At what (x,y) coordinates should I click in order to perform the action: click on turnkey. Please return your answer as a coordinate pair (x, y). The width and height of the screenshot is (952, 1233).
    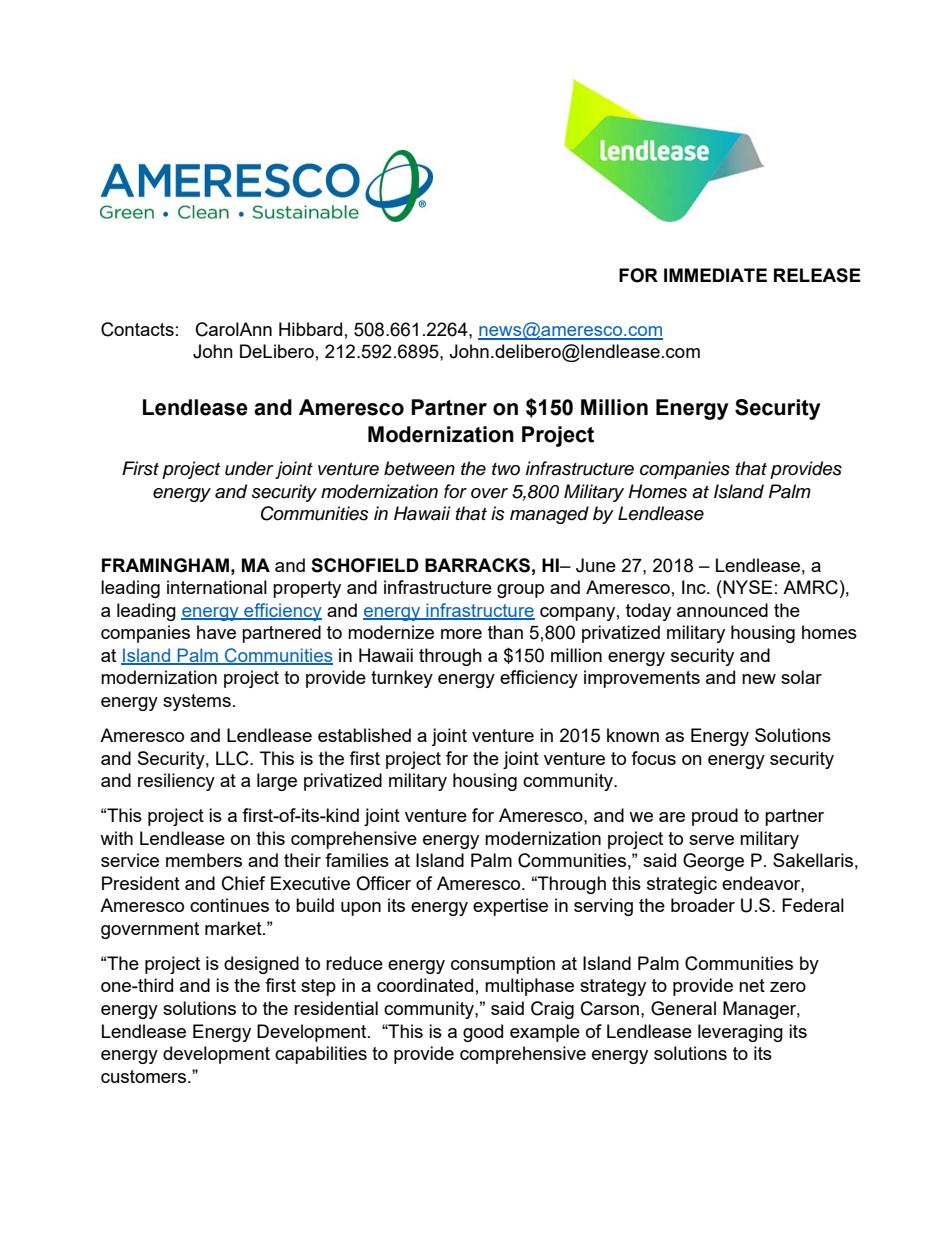
    Looking at the image, I should click on (402, 679).
